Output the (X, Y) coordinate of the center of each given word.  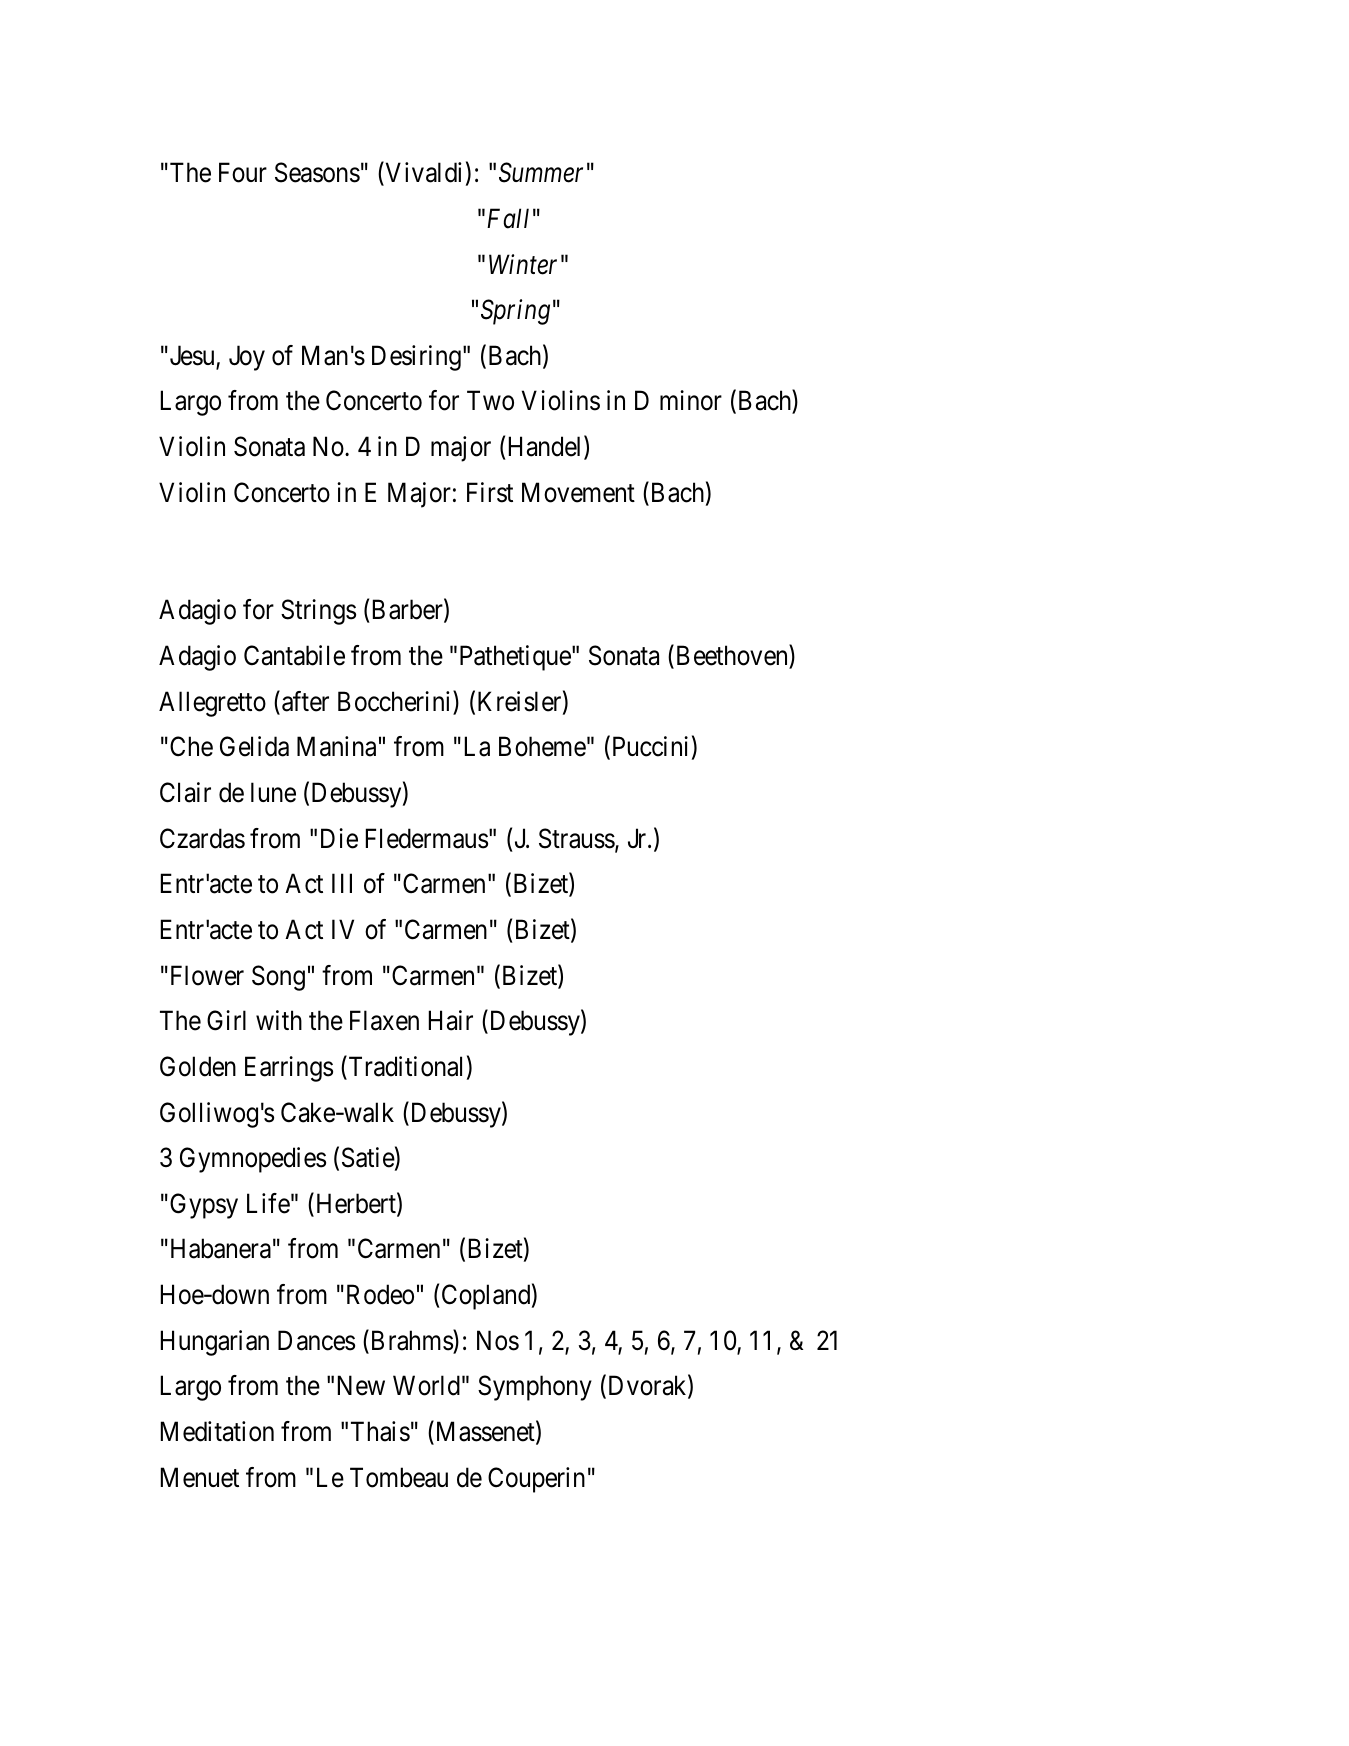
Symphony (535, 1388)
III (342, 883)
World (426, 1385)
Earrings (289, 1069)
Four (243, 173)
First (490, 492)
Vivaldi (422, 174)
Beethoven (731, 657)
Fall (508, 218)
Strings (318, 612)
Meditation (217, 1431)
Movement (578, 492)
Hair (451, 1020)
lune (273, 792)
